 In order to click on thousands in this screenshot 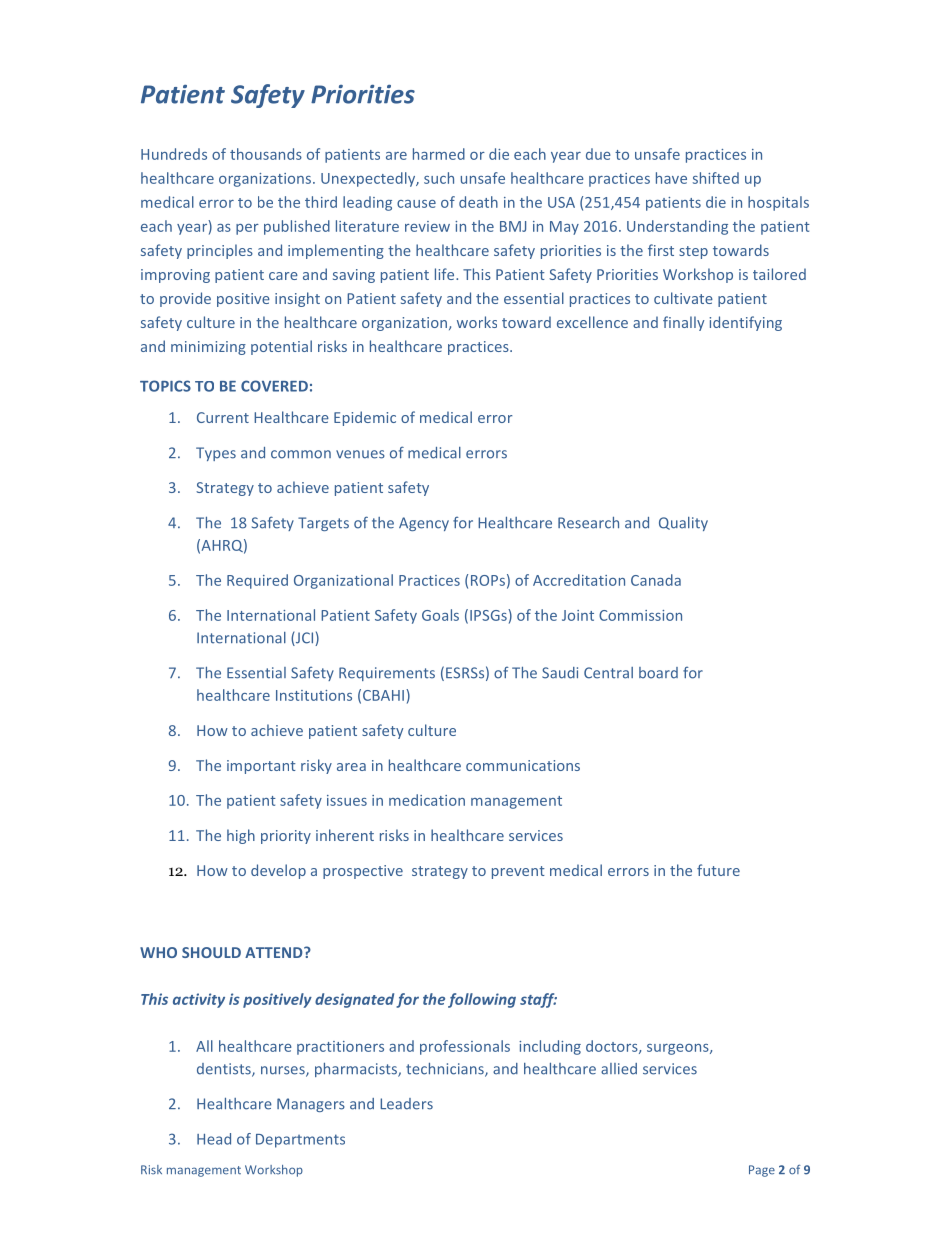, I will do `click(266, 154)`.
